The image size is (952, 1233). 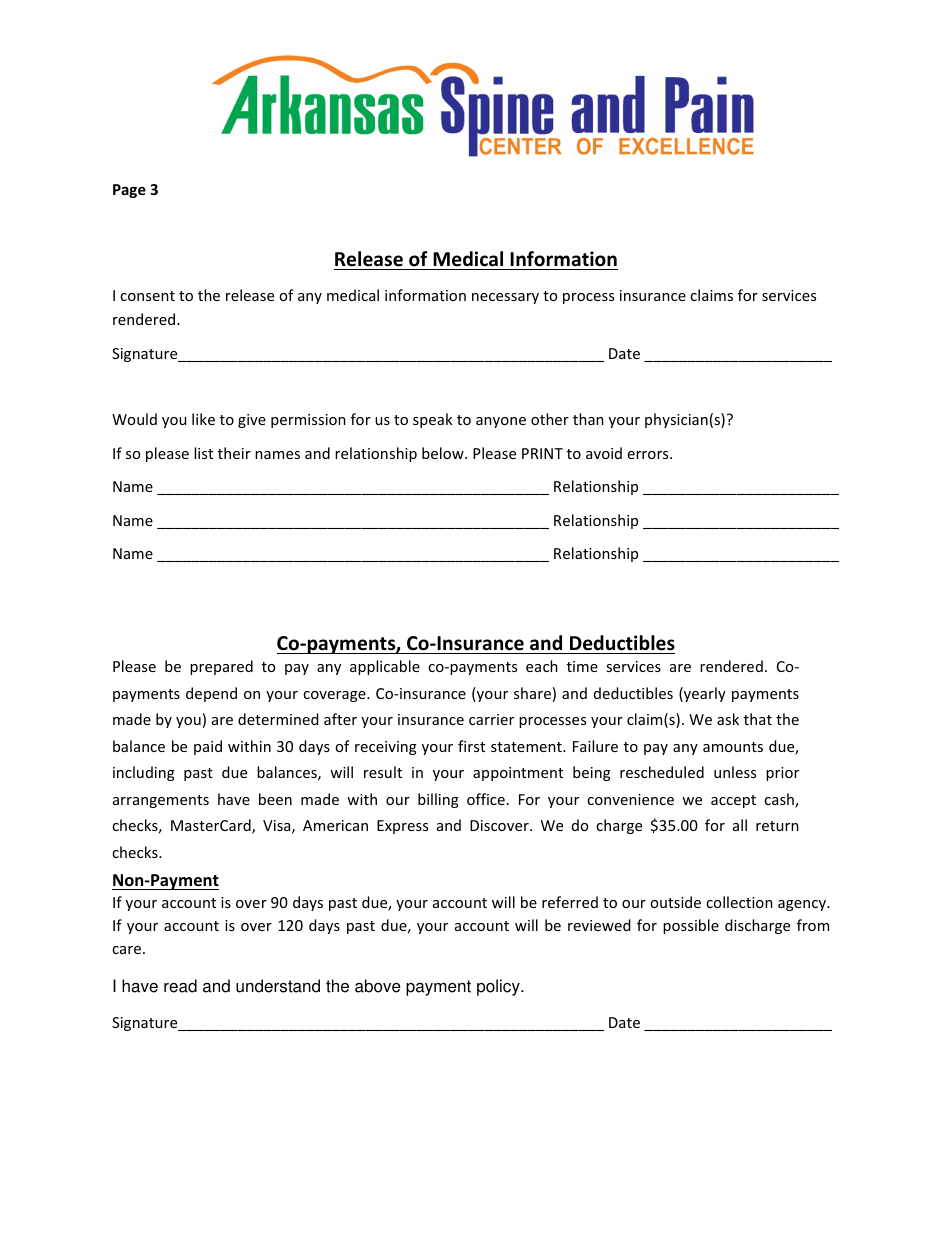 I want to click on prepared, so click(x=221, y=667).
